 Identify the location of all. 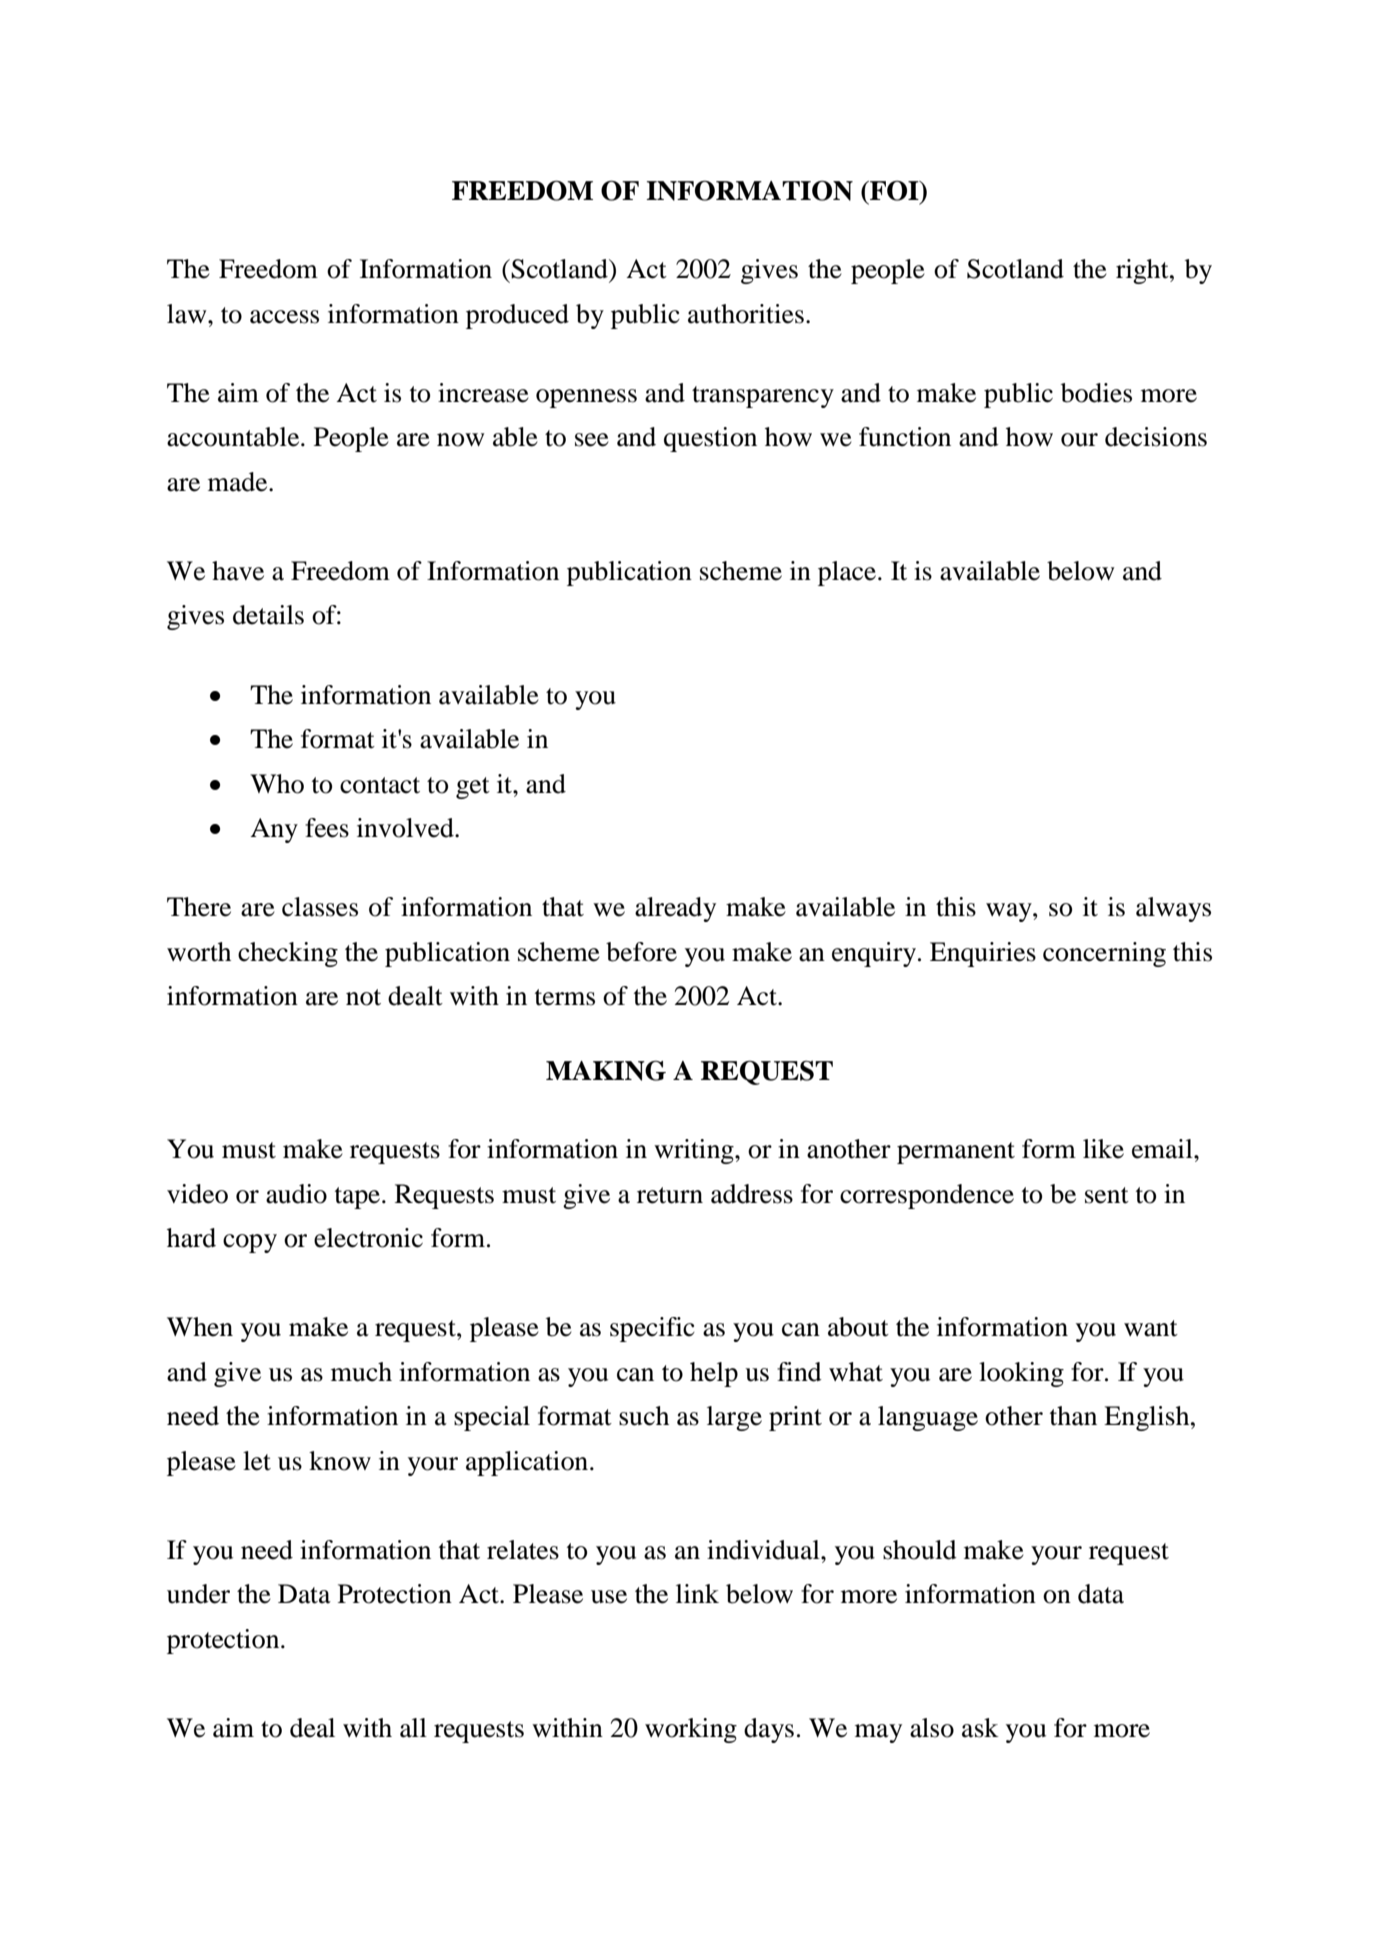
(413, 1728).
